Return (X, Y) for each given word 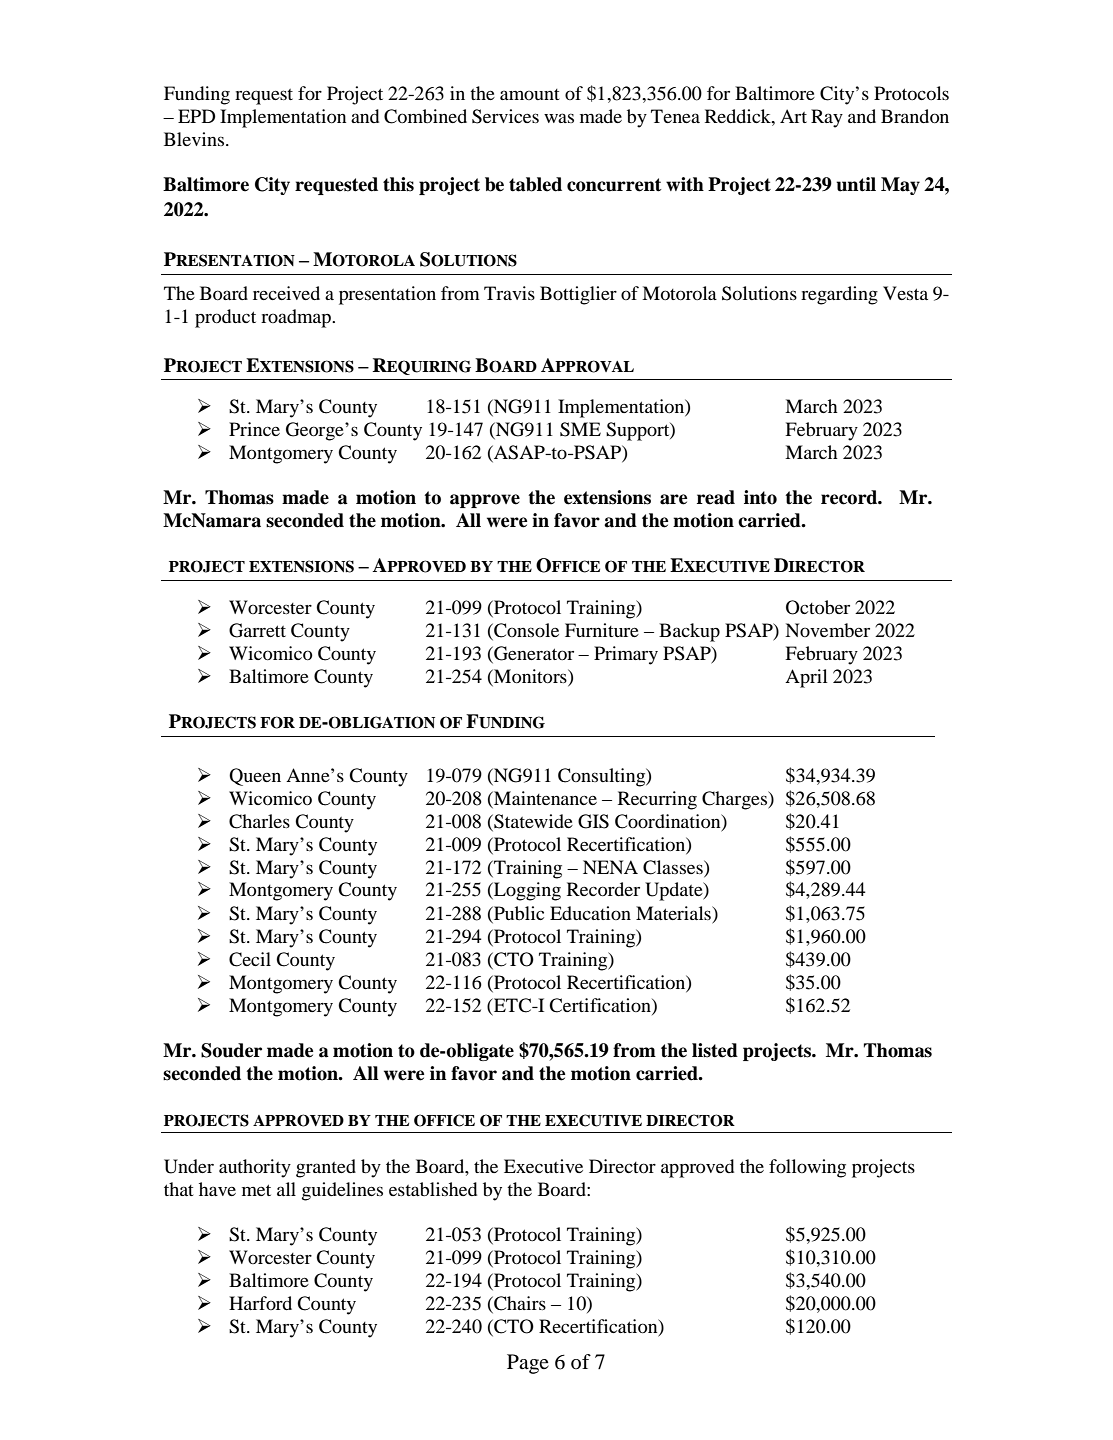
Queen (255, 777)
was (559, 118)
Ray (827, 118)
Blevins (195, 139)
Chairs (519, 1303)
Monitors (530, 676)
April (806, 678)
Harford (260, 1303)
